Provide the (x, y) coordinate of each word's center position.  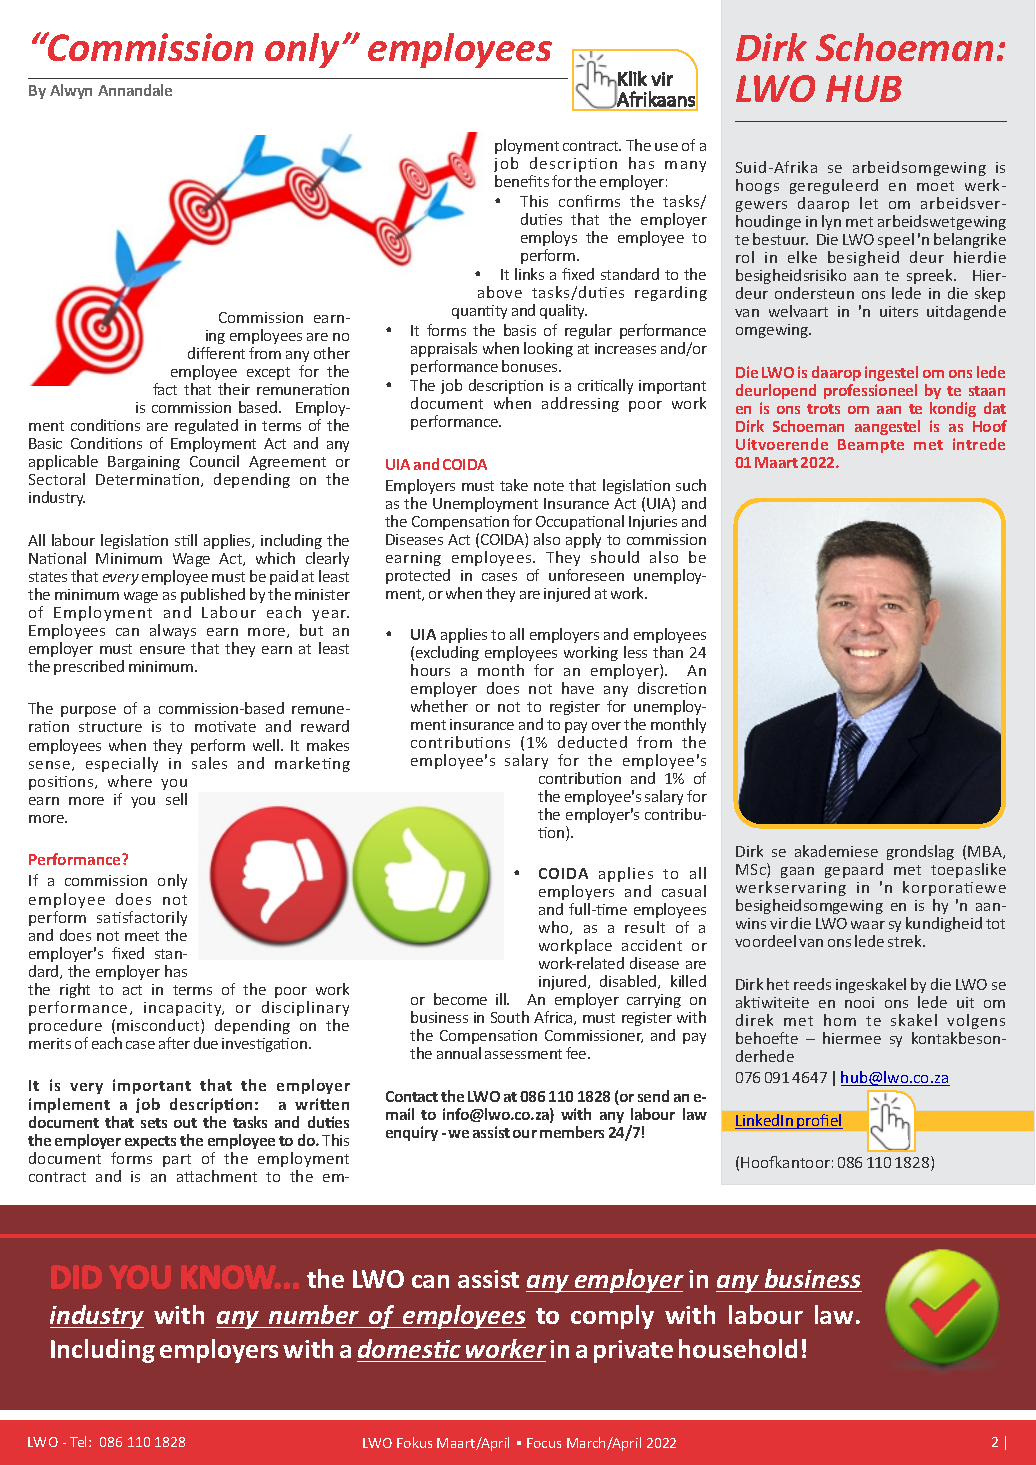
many (685, 166)
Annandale (135, 90)
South (510, 1017)
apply (583, 540)
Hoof (990, 426)
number (314, 1314)
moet (935, 186)
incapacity (184, 1009)
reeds (812, 984)
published (213, 595)
